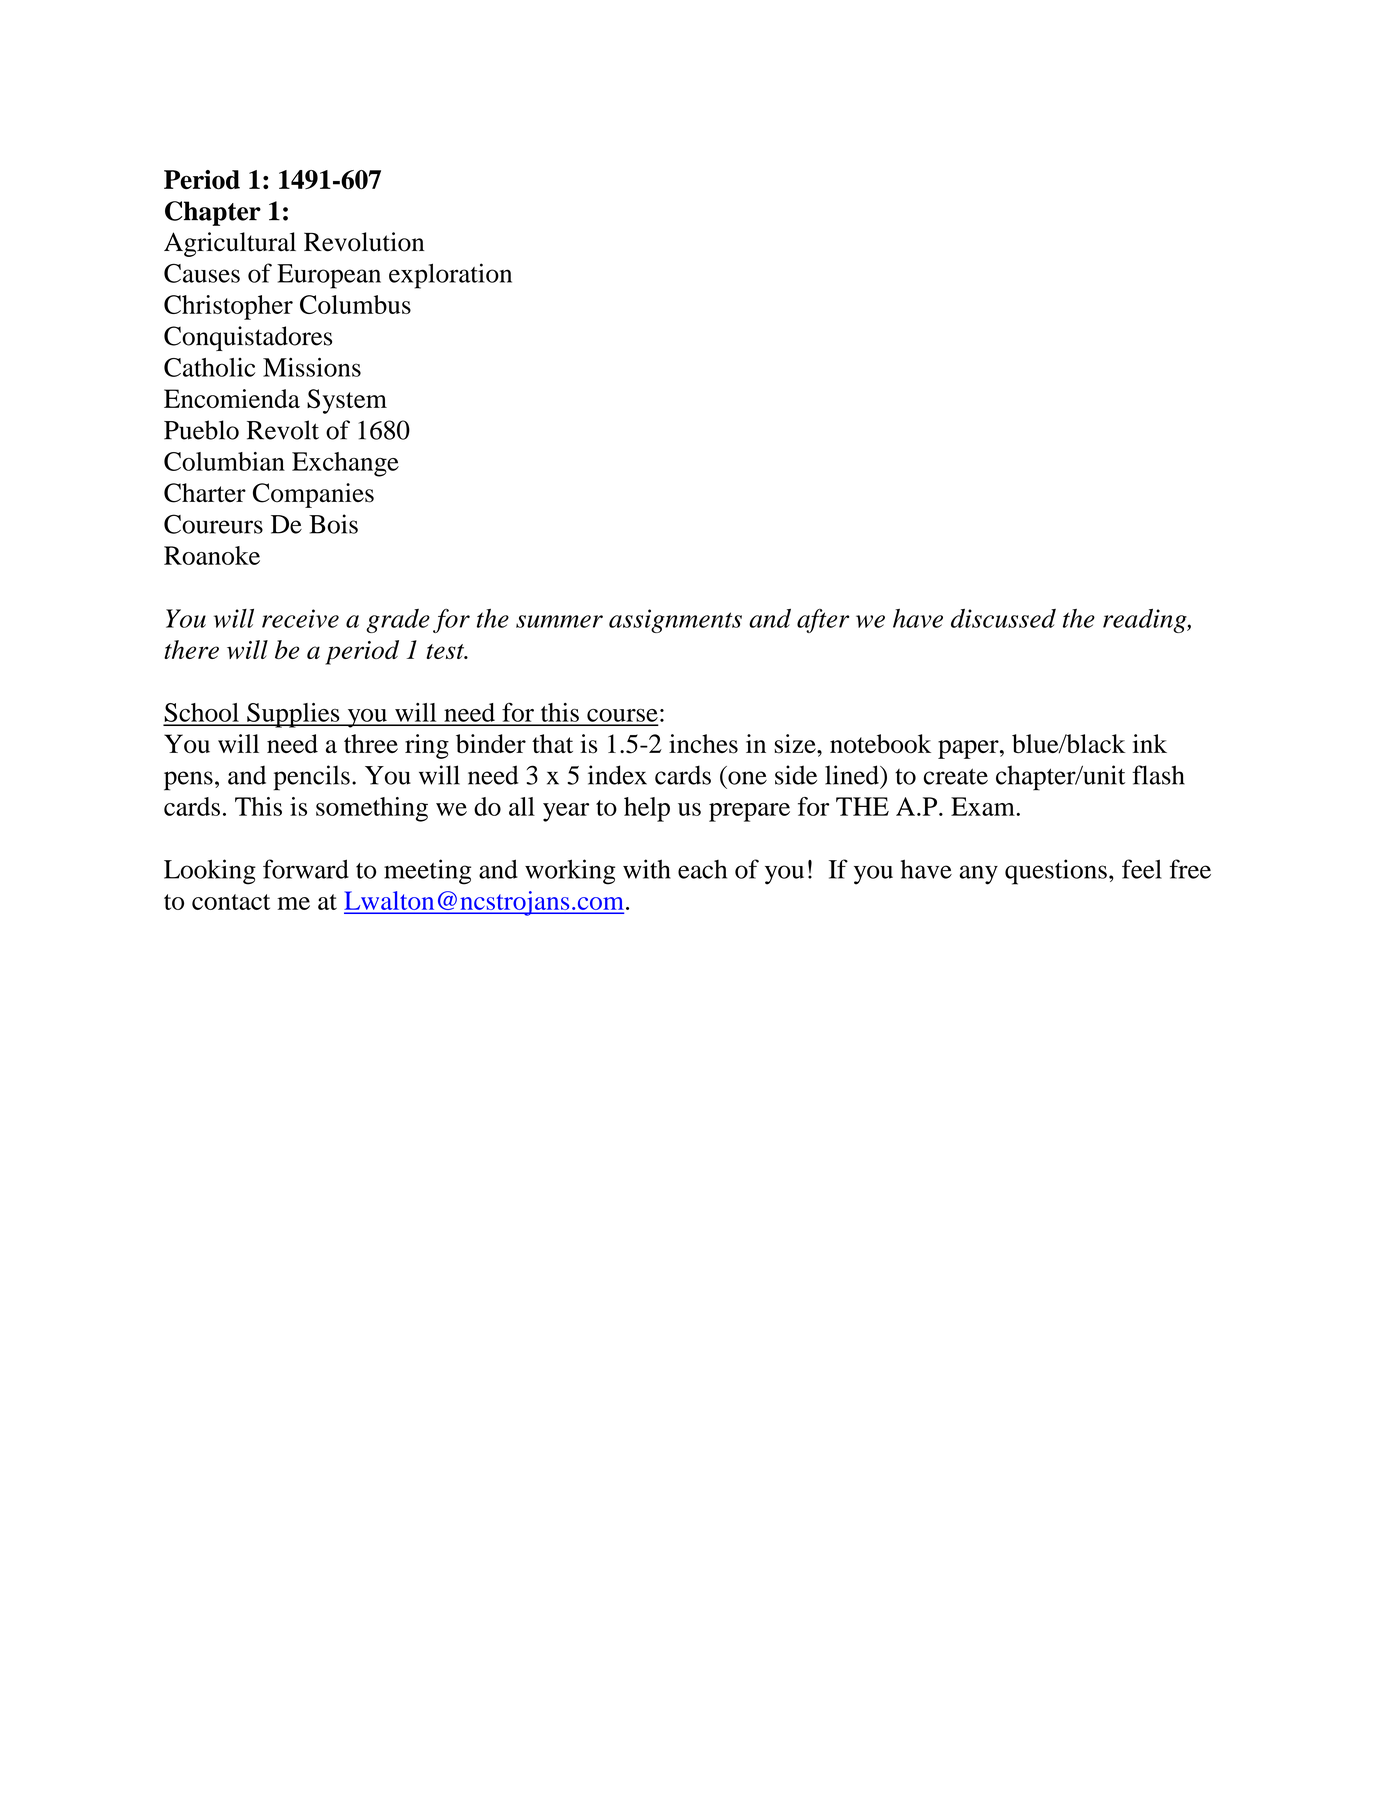 The height and width of the screenshot is (1800, 1391). What do you see at coordinates (306, 869) in the screenshot?
I see `forward` at bounding box center [306, 869].
